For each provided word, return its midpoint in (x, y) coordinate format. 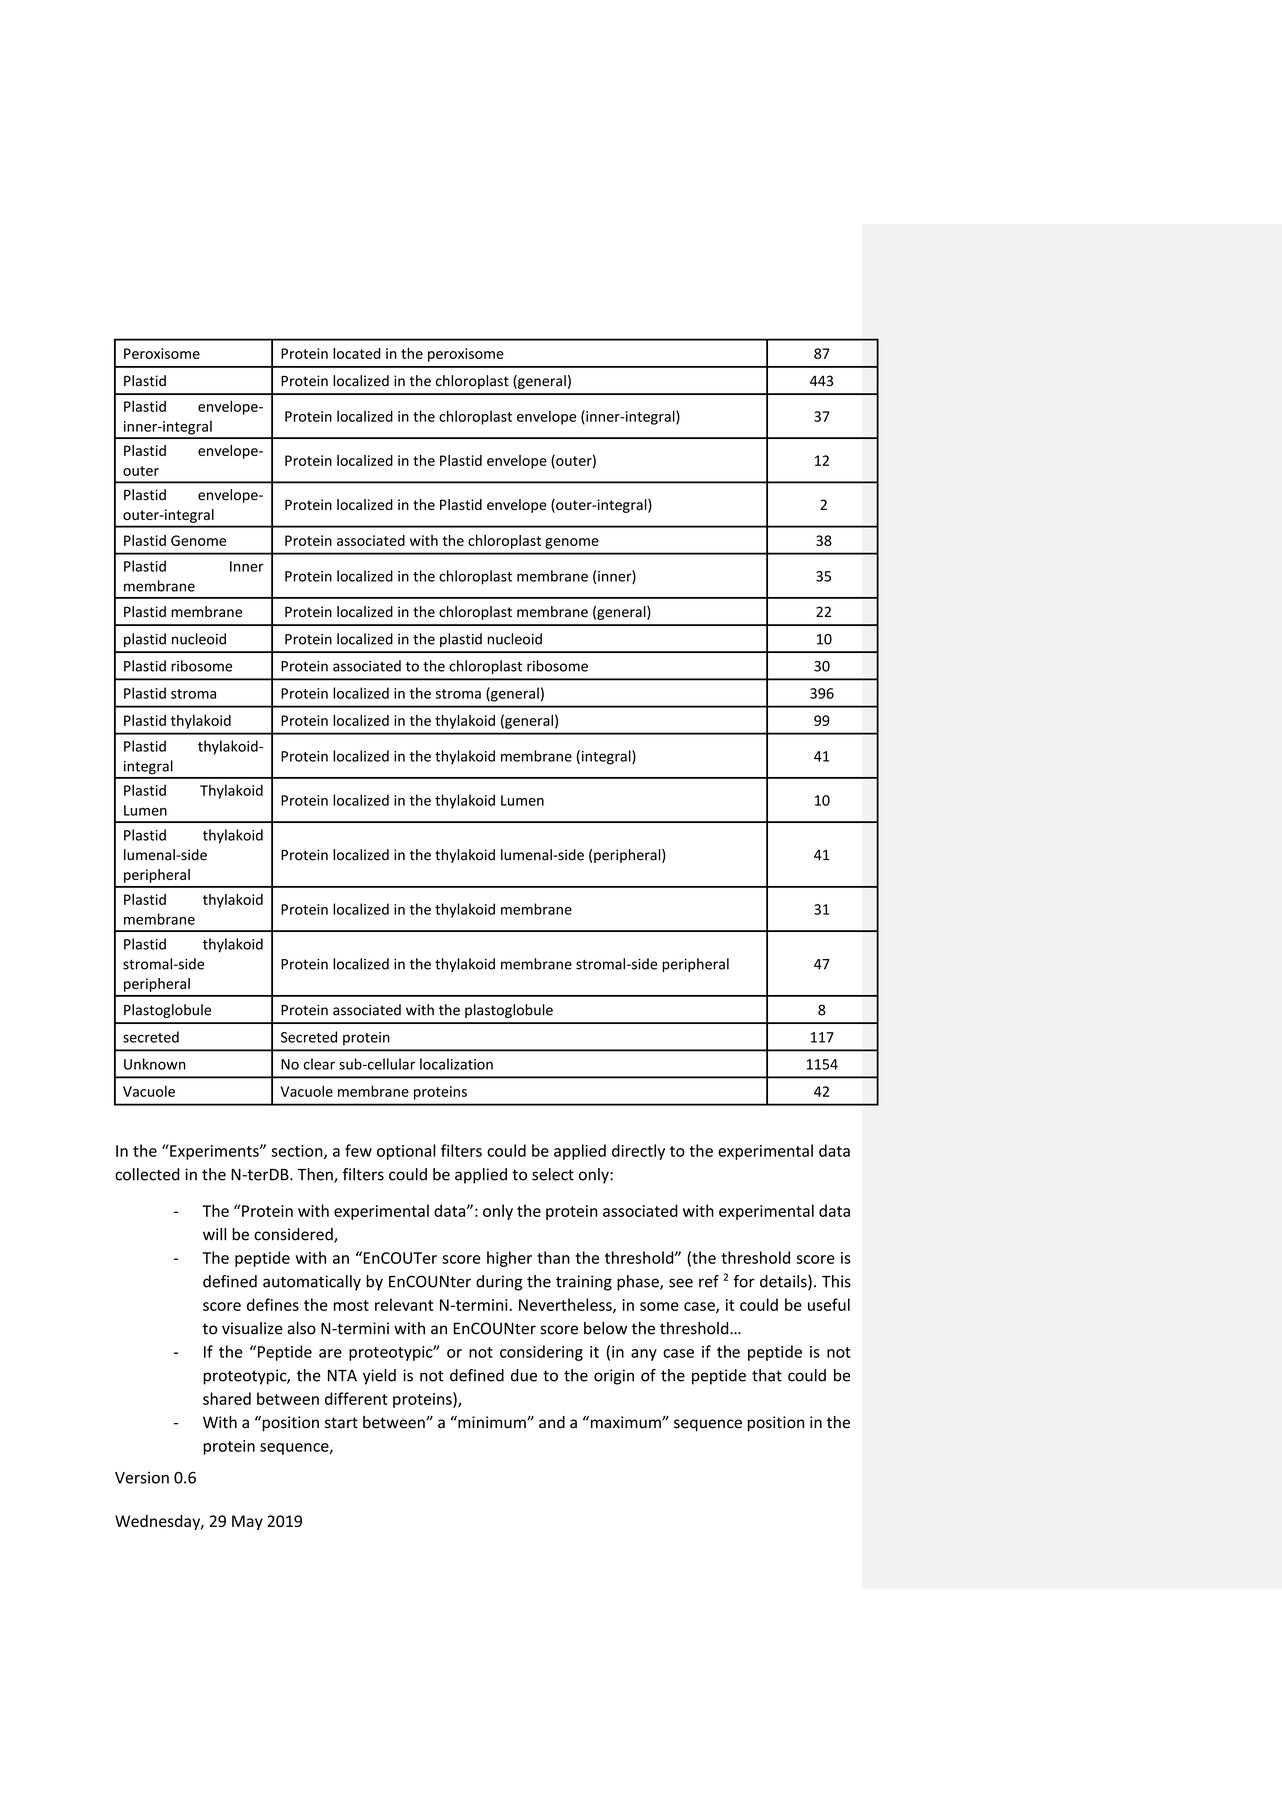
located (357, 353)
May (247, 1522)
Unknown (155, 1064)
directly (638, 1152)
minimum (492, 1422)
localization (456, 1064)
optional (406, 1152)
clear (319, 1064)
